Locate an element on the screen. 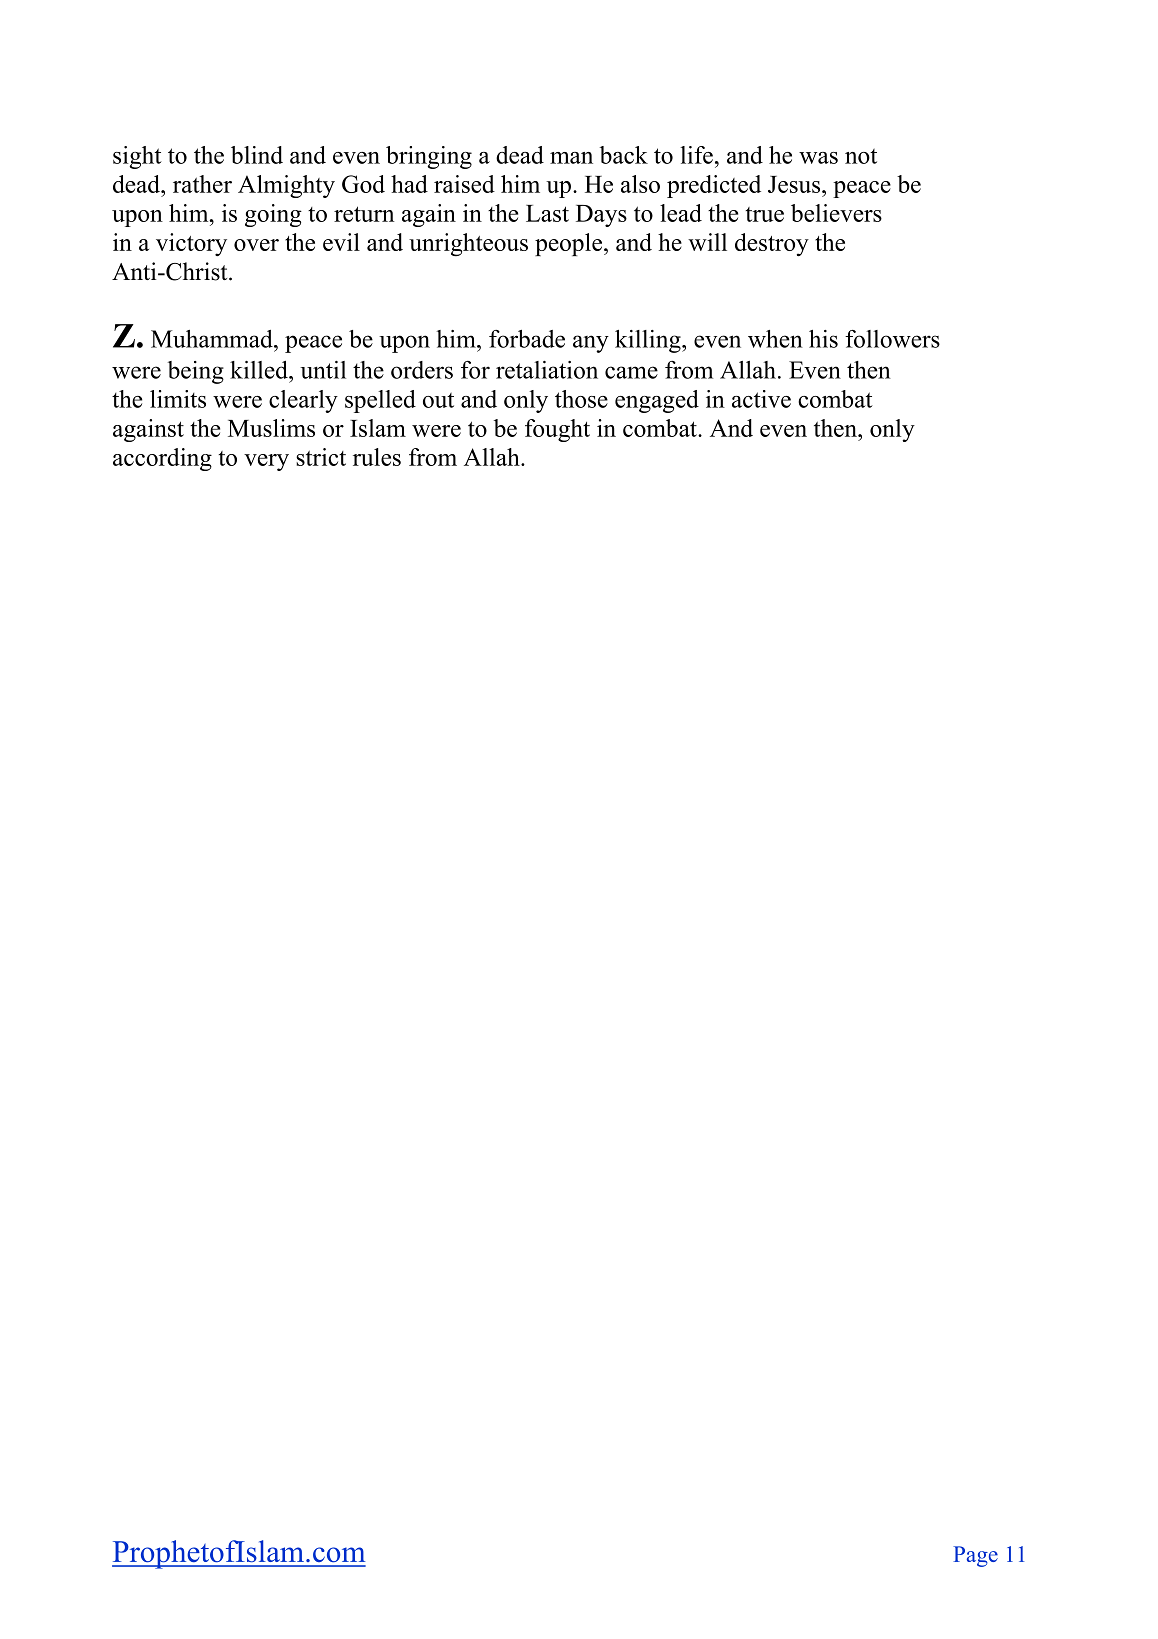 The height and width of the screenshot is (1639, 1158). engaged is located at coordinates (657, 401).
